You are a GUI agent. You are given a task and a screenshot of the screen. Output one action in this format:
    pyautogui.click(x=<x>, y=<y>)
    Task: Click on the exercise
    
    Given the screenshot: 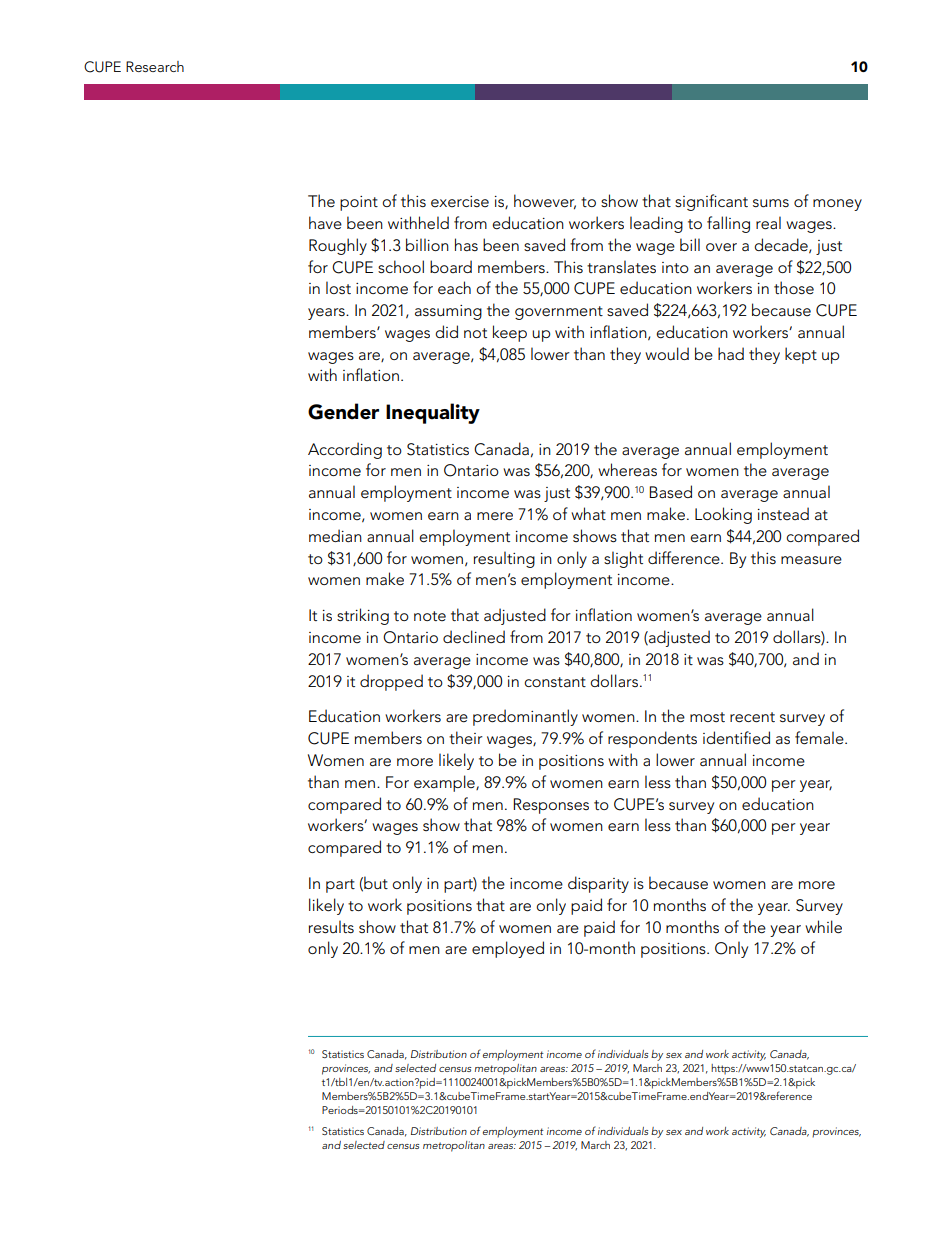 What is the action you would take?
    pyautogui.click(x=460, y=201)
